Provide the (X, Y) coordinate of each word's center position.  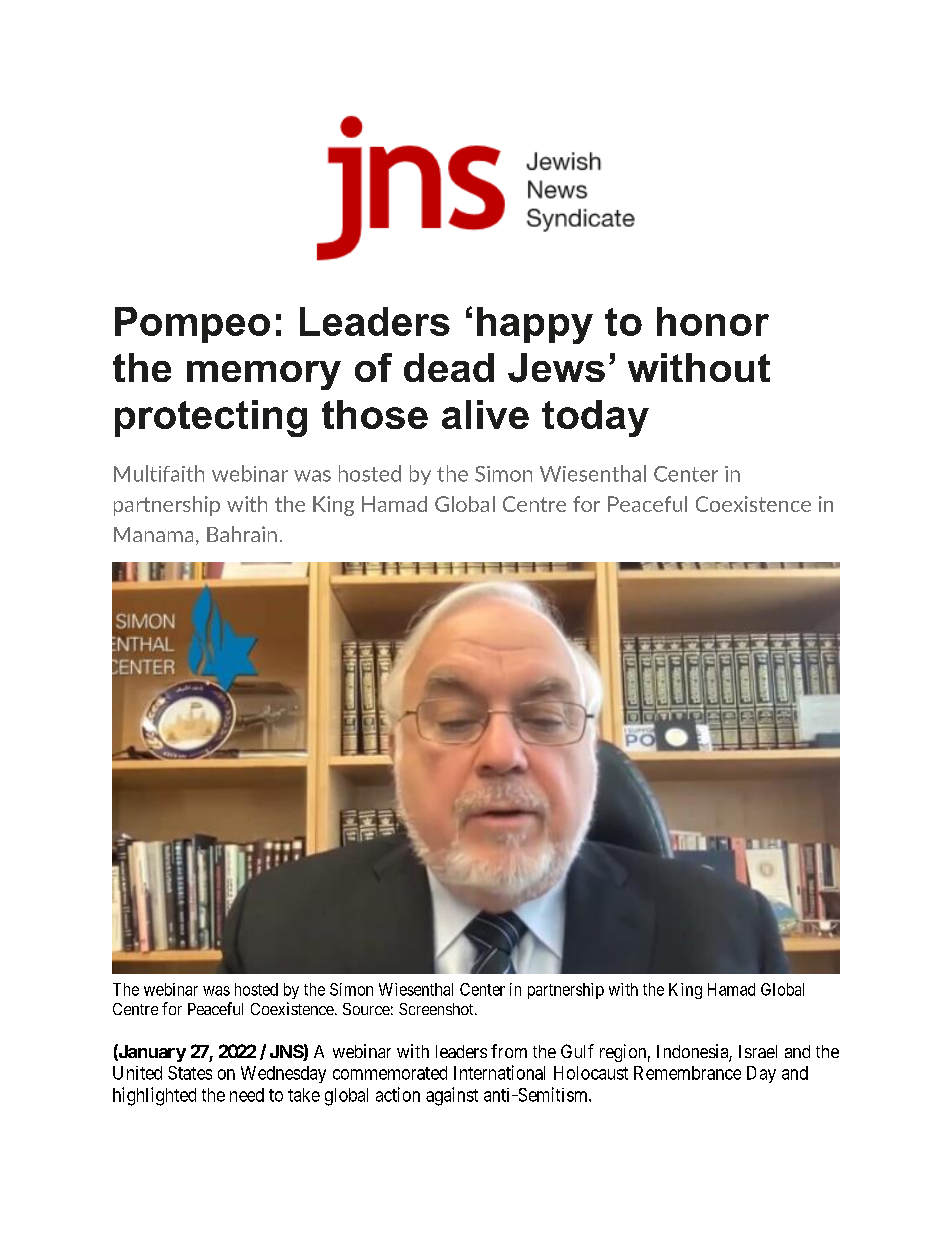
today (595, 418)
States (190, 1073)
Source (366, 1009)
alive (485, 414)
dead (449, 367)
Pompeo (192, 325)
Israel (758, 1051)
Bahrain (242, 534)
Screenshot (437, 1009)
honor (713, 321)
